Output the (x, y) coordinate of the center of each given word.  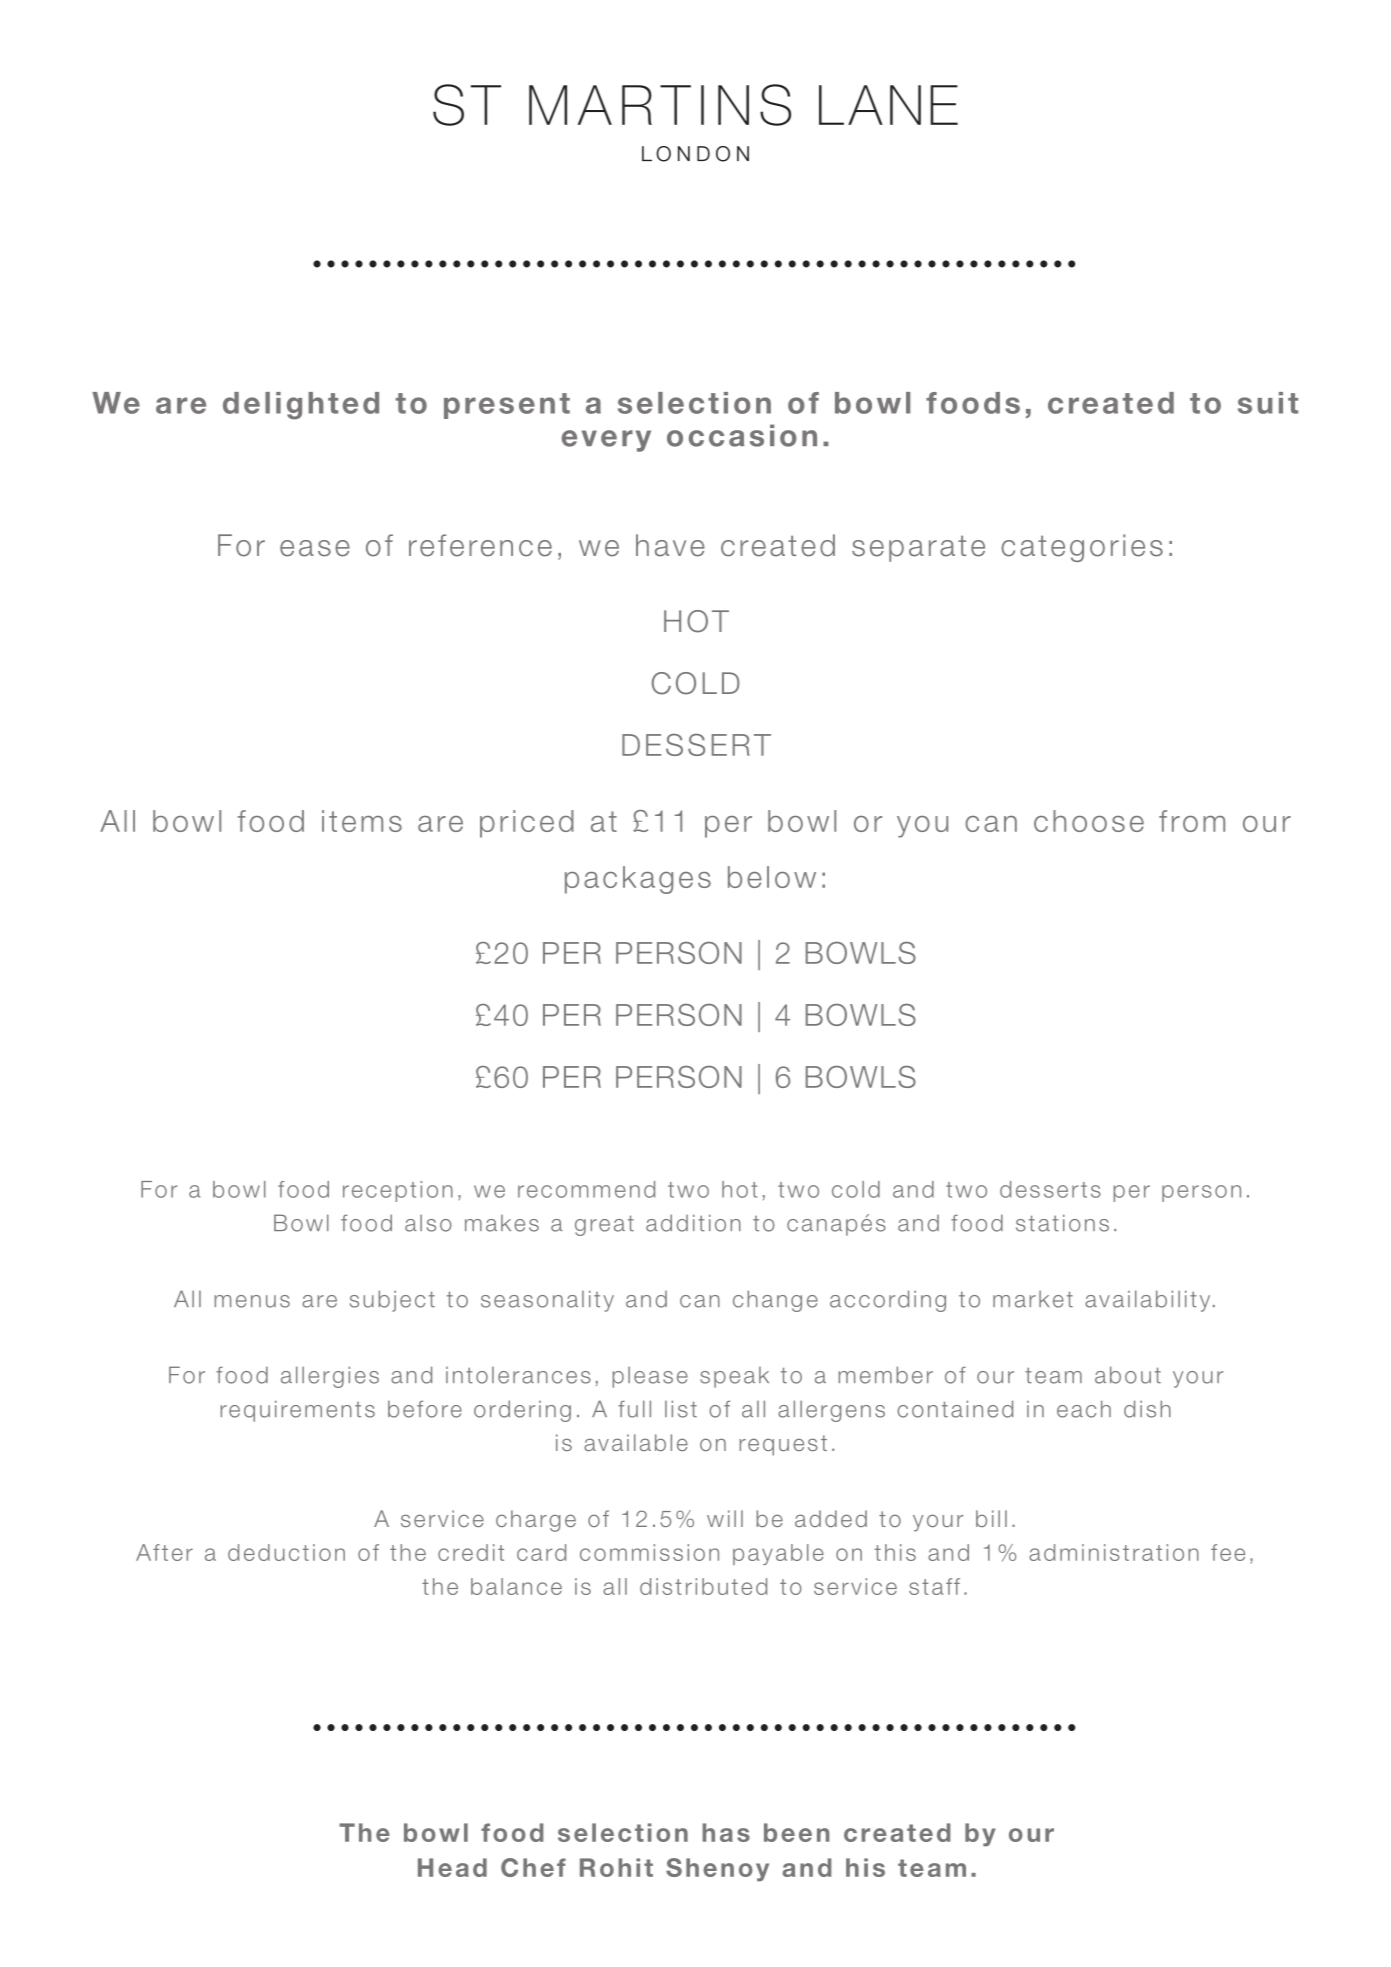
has (726, 1832)
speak (734, 1377)
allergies (330, 1377)
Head (452, 1867)
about (1128, 1375)
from (1192, 821)
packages (638, 880)
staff (934, 1586)
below (772, 877)
